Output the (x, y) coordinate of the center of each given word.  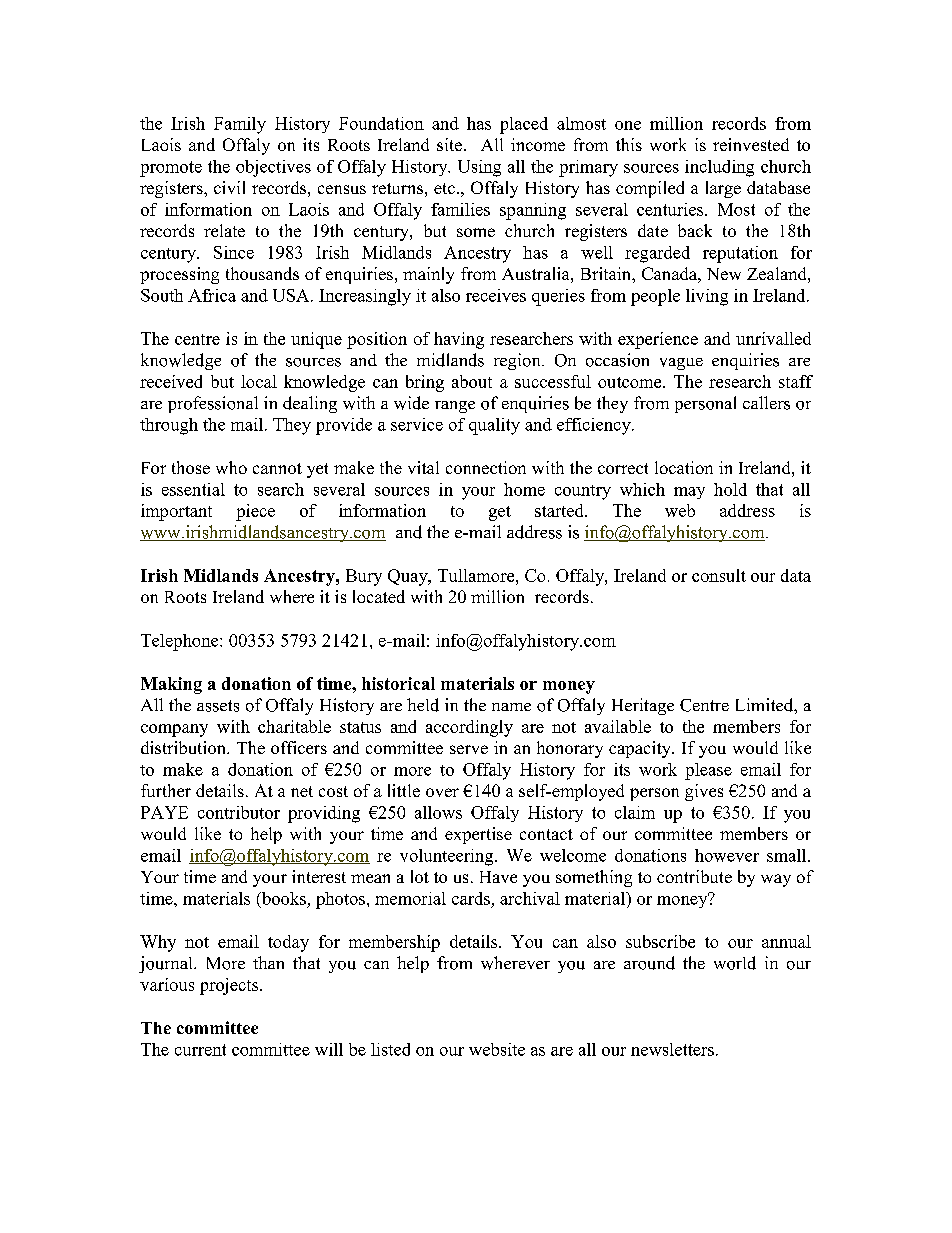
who (231, 467)
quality (494, 426)
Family (240, 125)
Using (479, 168)
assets (218, 706)
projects (230, 986)
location (684, 467)
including (719, 168)
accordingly (469, 728)
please (708, 771)
